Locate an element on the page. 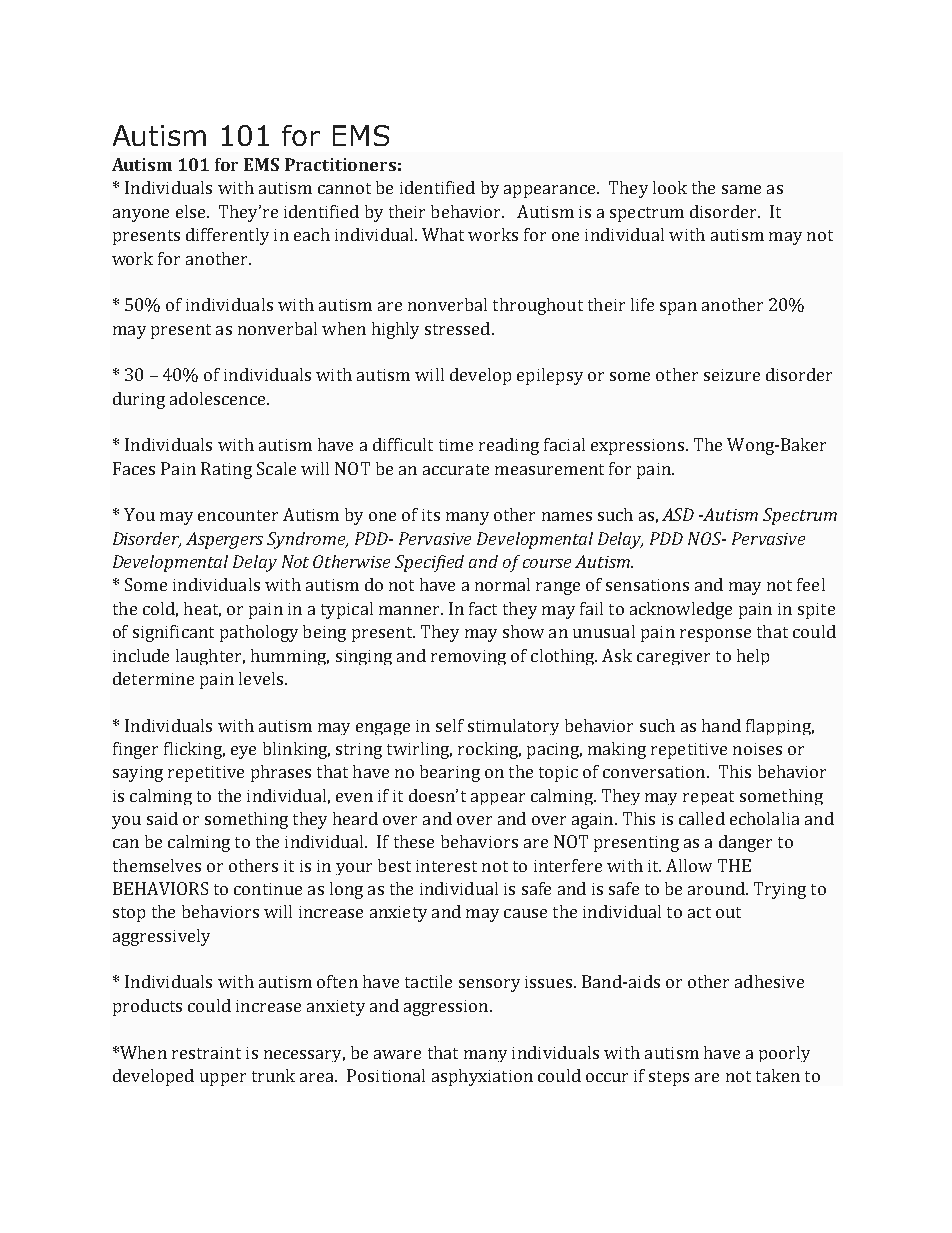  restraint is located at coordinates (206, 1053).
